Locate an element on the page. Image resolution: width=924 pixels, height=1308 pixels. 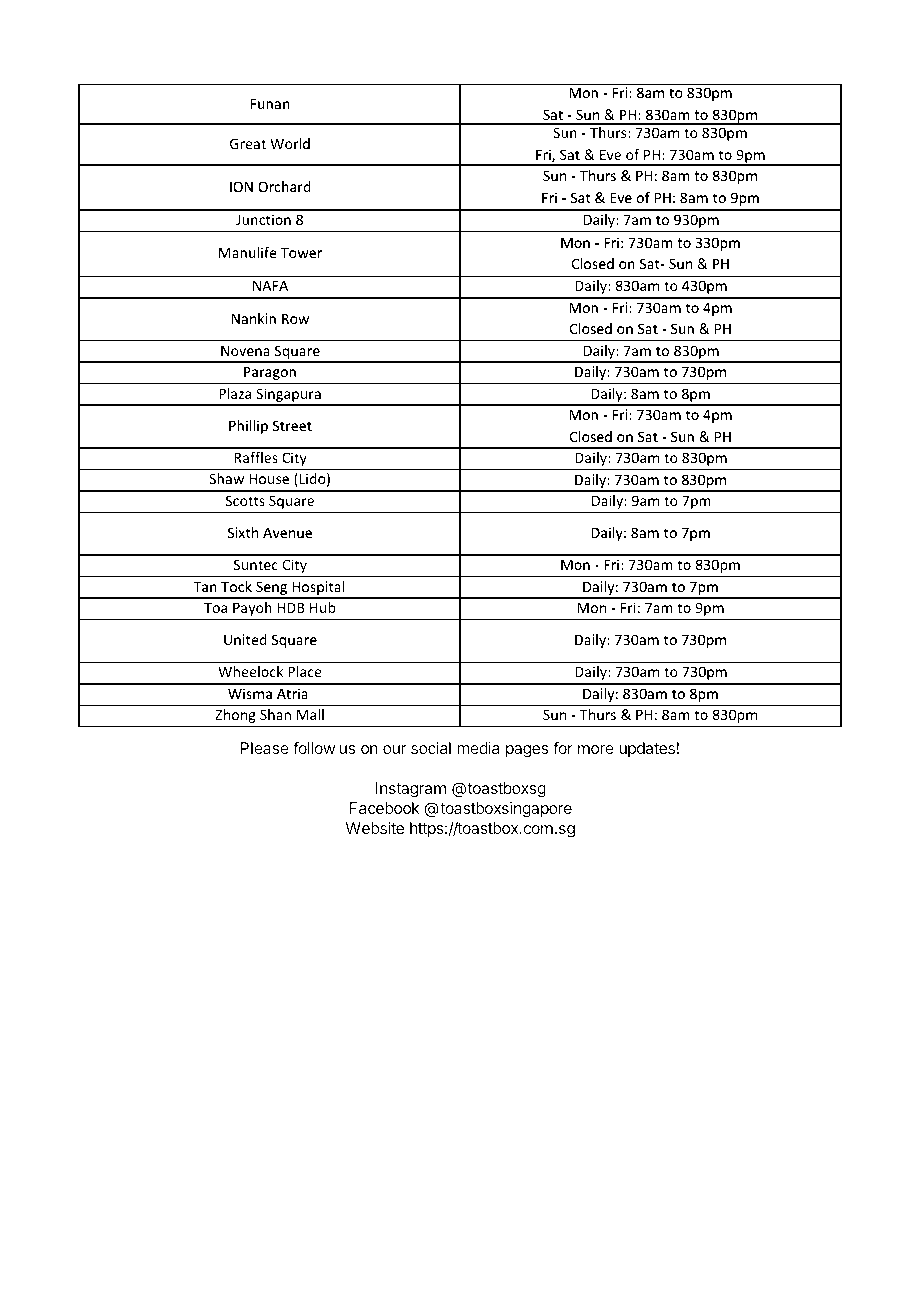
World is located at coordinates (290, 143).
